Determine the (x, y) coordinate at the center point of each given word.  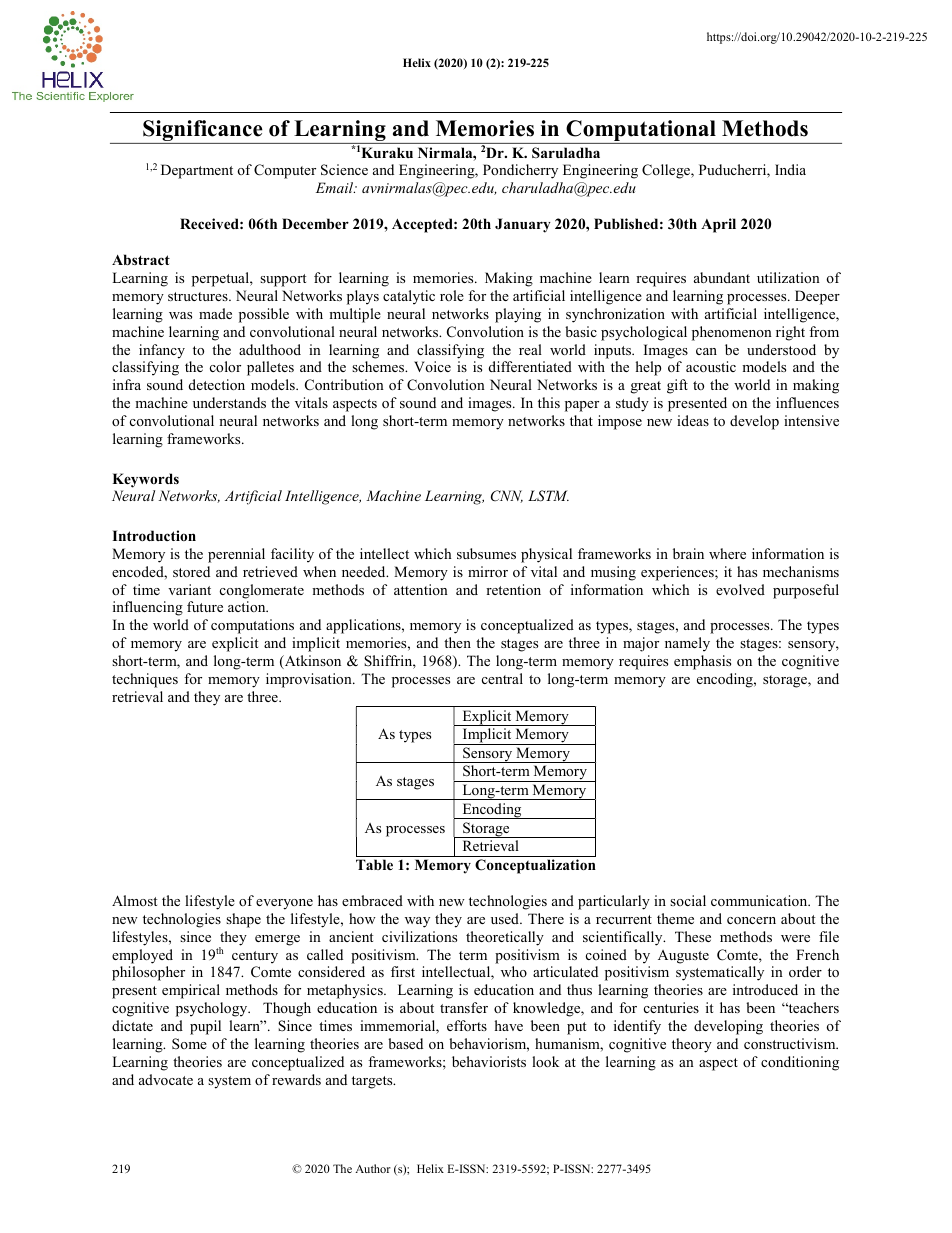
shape (243, 920)
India (790, 169)
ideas (693, 420)
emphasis (702, 662)
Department (197, 171)
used (506, 918)
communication (760, 900)
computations (252, 626)
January (523, 225)
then (457, 642)
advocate (166, 1079)
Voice (432, 366)
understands (229, 402)
